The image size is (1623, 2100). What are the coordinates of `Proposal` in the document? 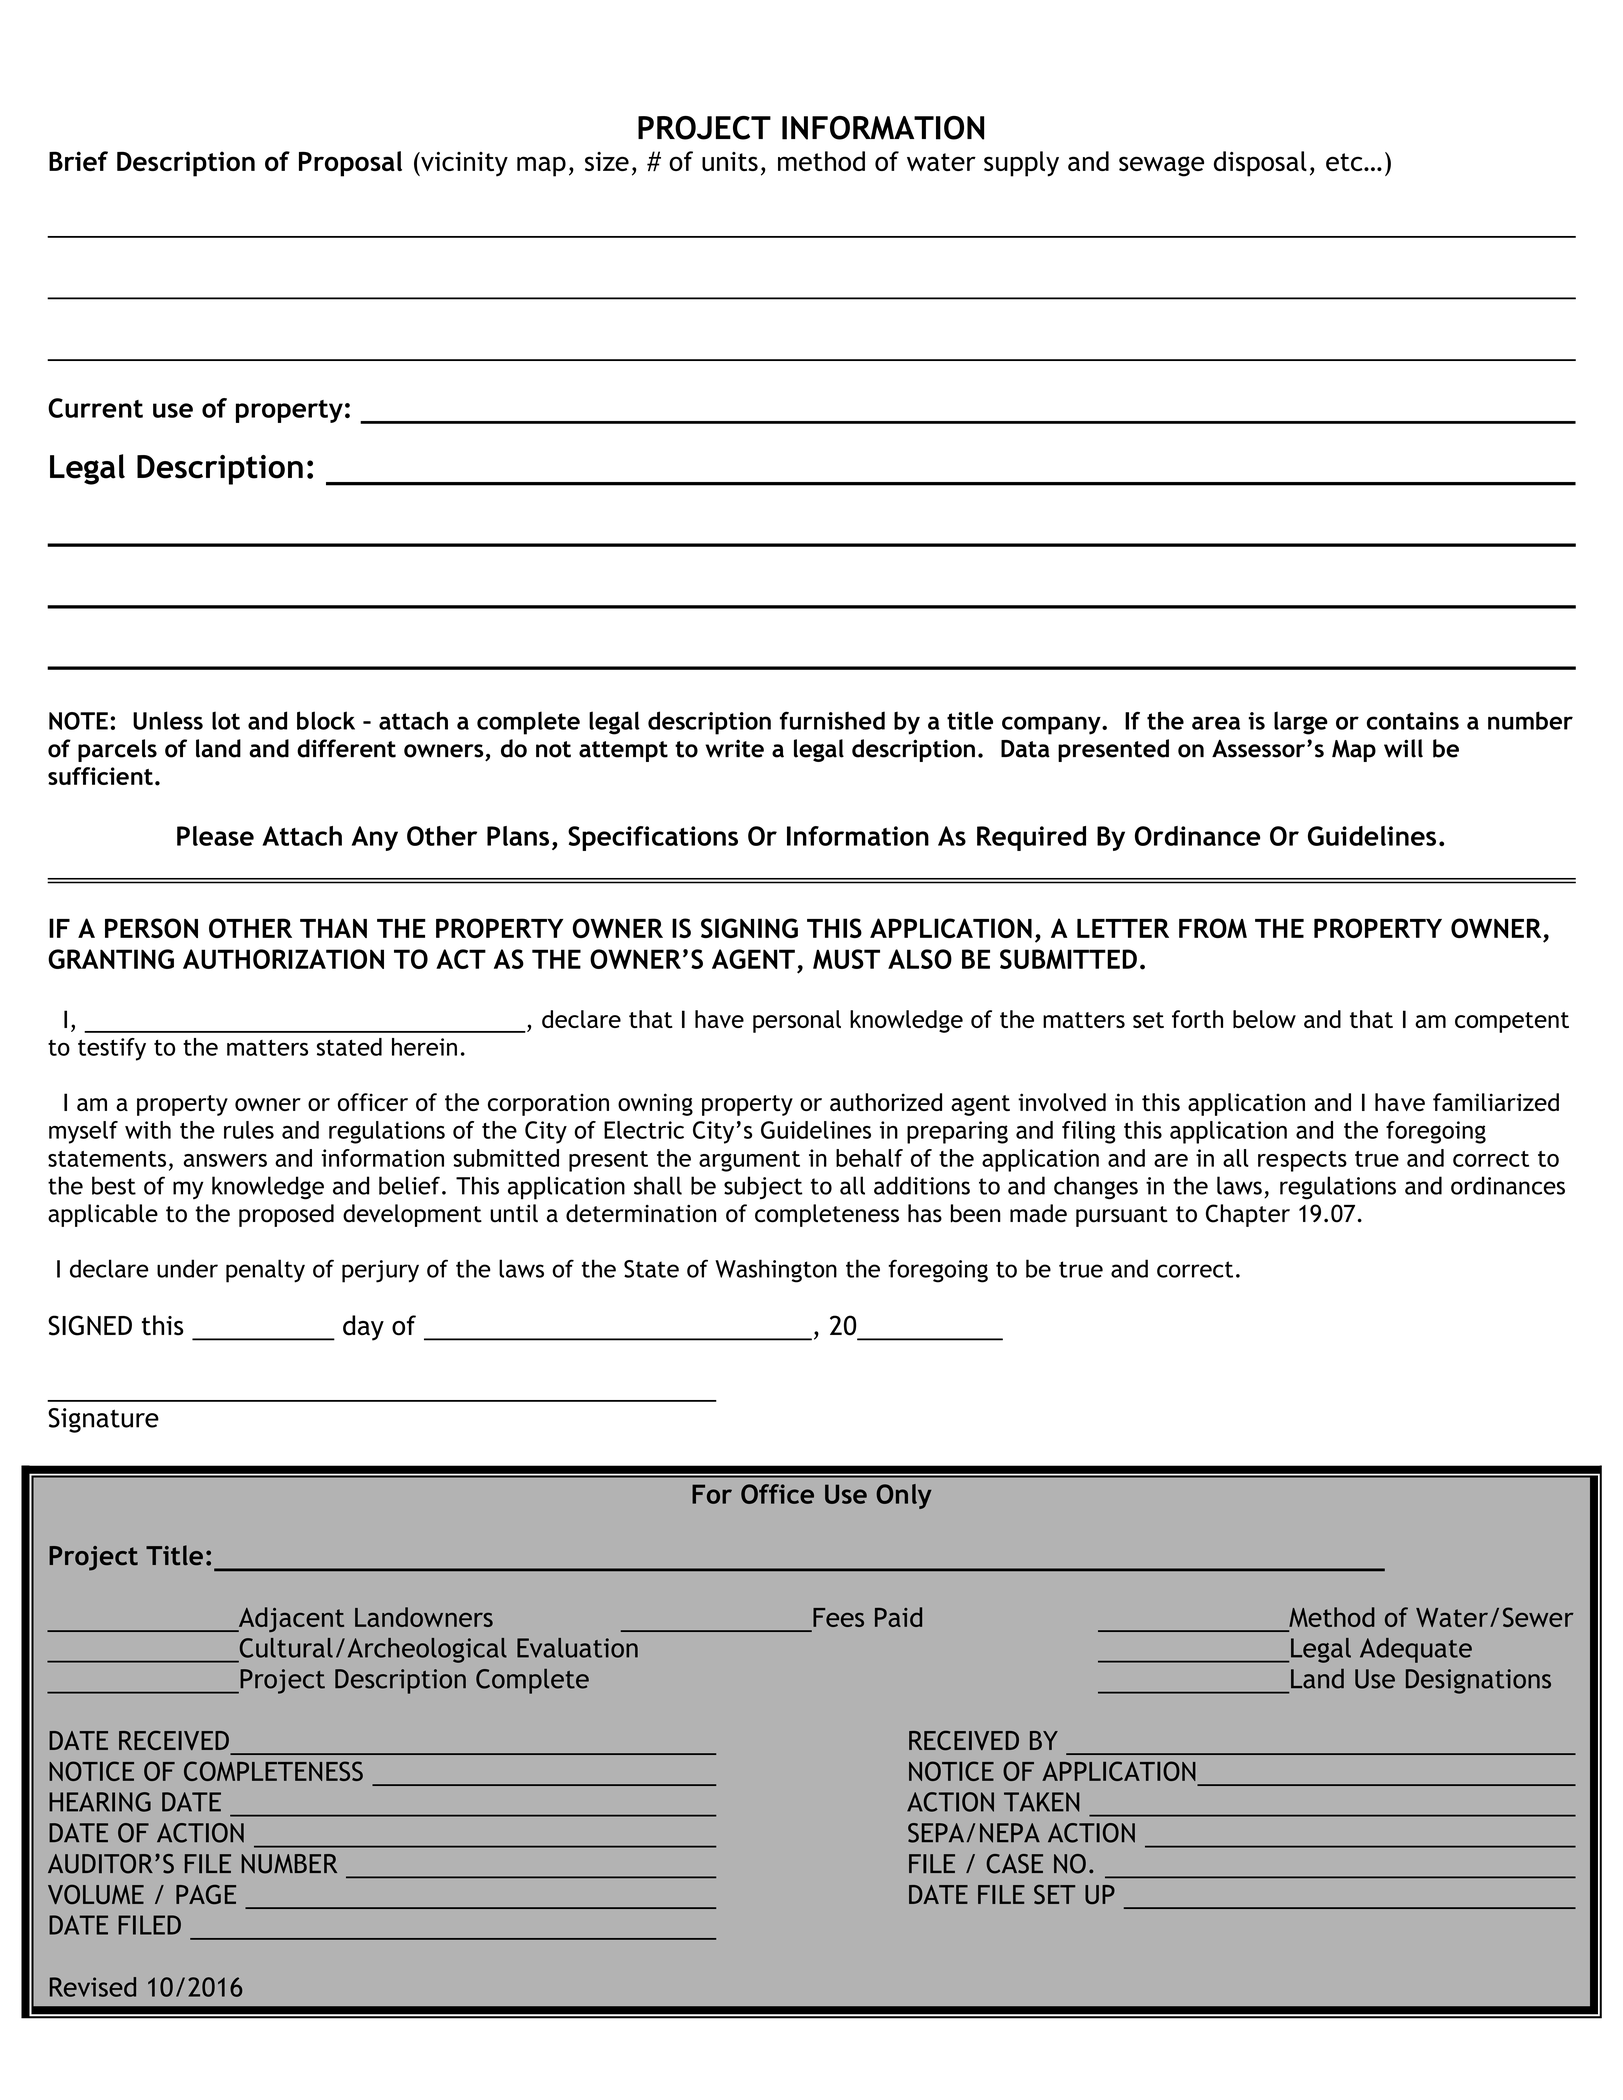 It's located at (350, 164).
